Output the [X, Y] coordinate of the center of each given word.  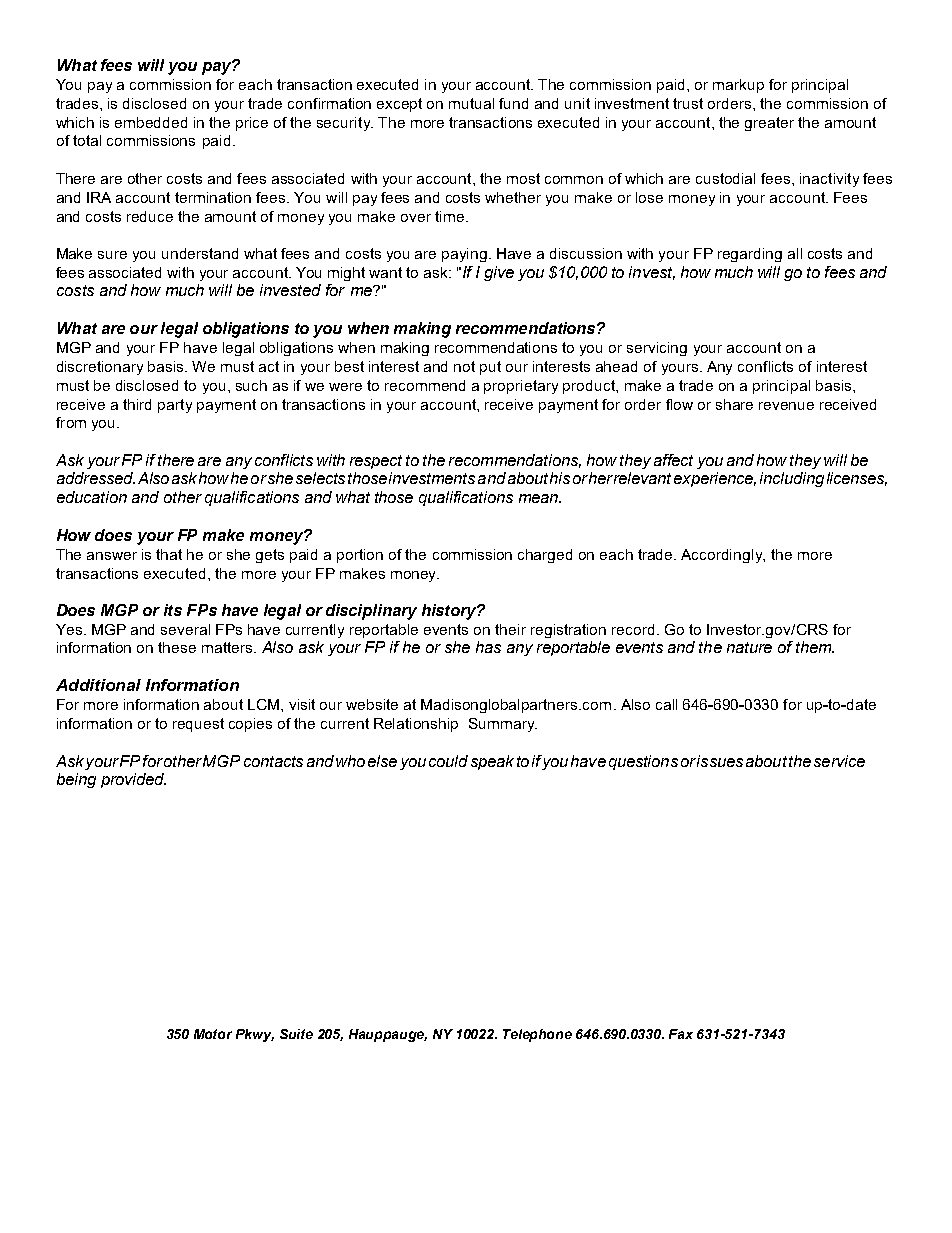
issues [720, 761]
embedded [151, 122]
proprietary [521, 387]
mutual [471, 103]
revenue [786, 406]
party [175, 406]
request [198, 725]
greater [769, 124]
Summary [503, 725]
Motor [213, 1034]
